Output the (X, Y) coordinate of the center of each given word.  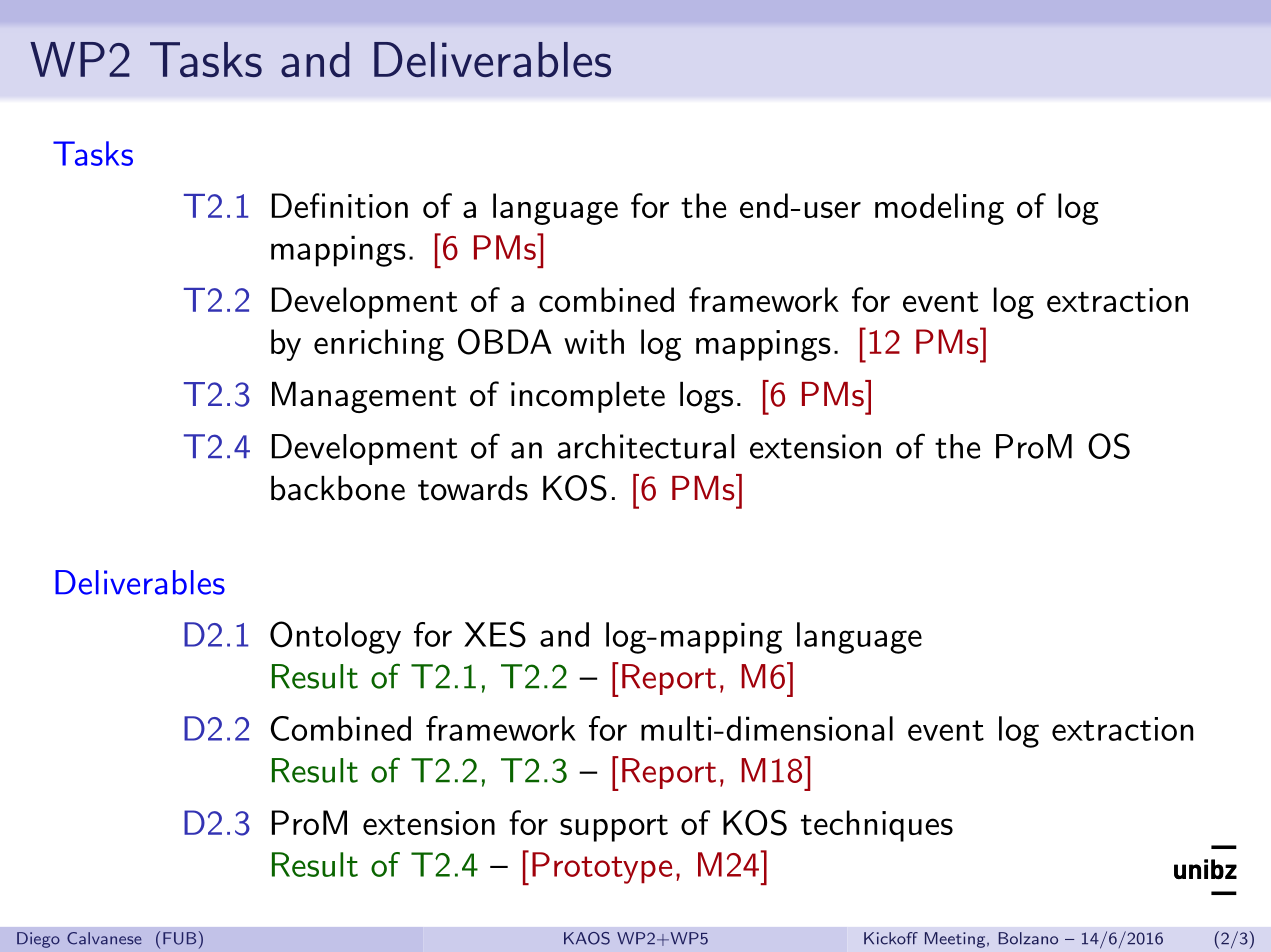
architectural (646, 446)
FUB (179, 938)
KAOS (587, 938)
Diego (38, 940)
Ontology (335, 637)
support (614, 828)
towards (473, 488)
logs (706, 397)
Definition (340, 205)
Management (364, 397)
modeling (939, 209)
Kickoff (891, 938)
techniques (877, 826)
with (594, 341)
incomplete (588, 397)
